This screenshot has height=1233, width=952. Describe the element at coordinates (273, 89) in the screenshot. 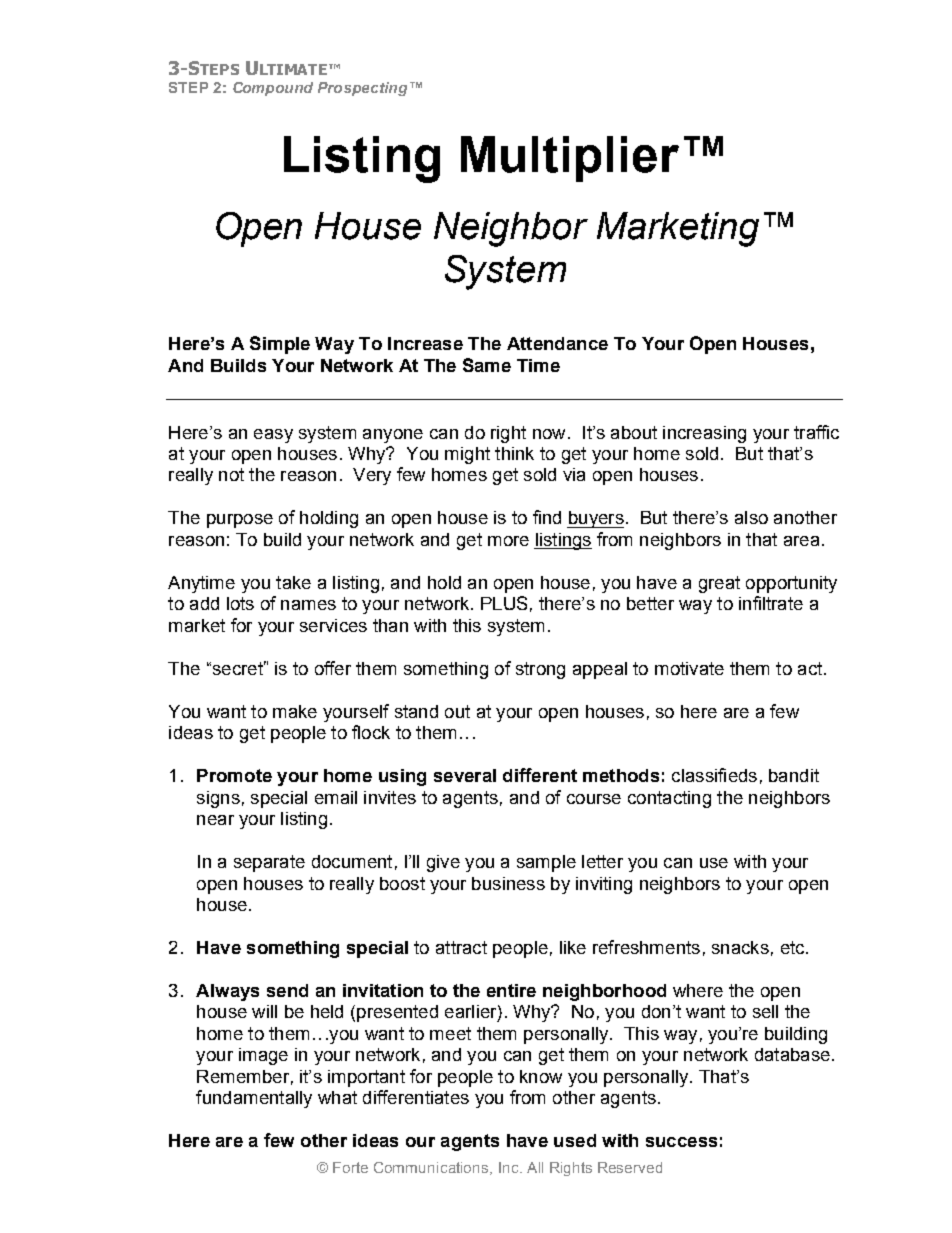

I see `Compound` at that location.
